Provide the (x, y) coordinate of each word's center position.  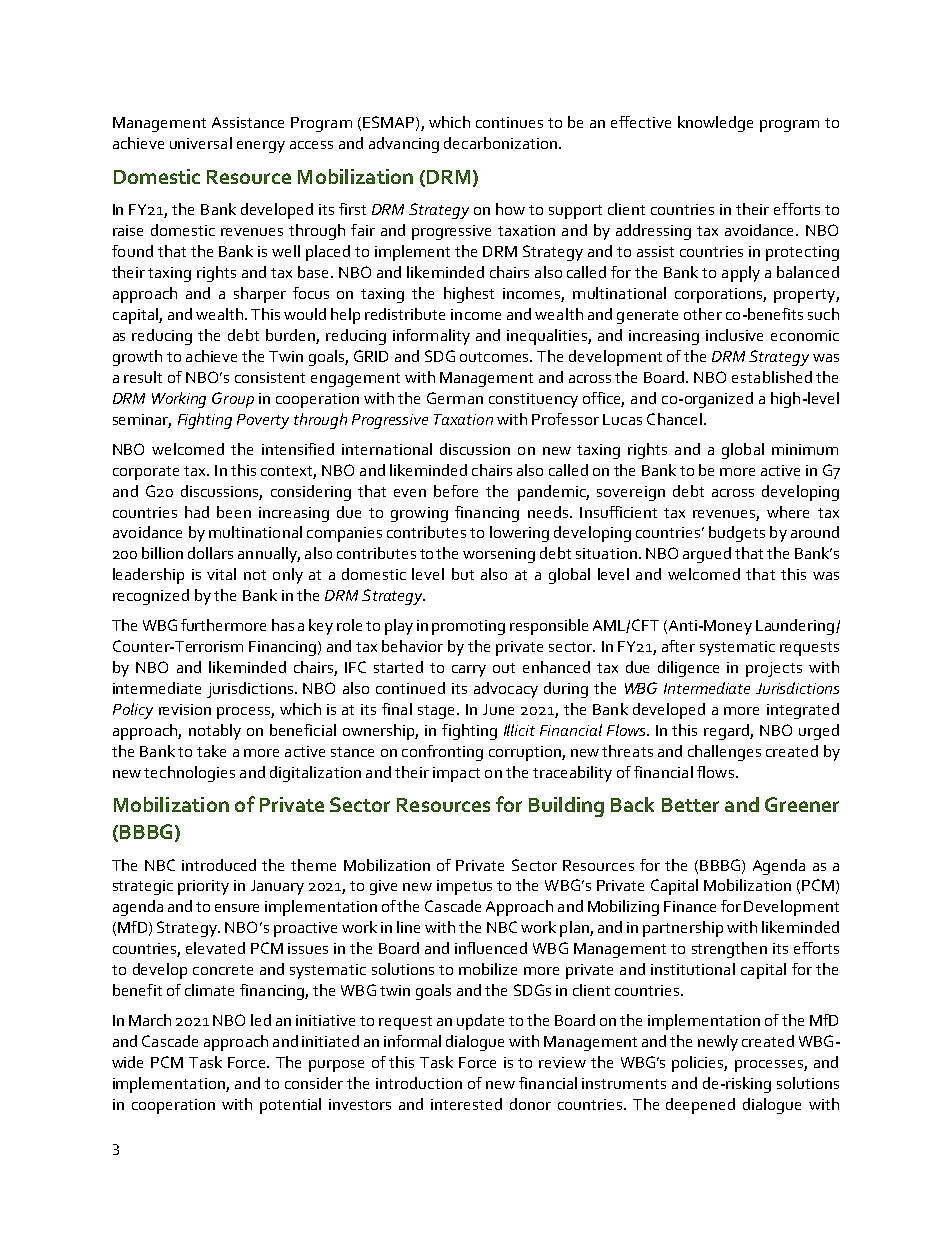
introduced (219, 865)
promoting (468, 627)
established (772, 377)
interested (466, 1104)
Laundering (796, 627)
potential (290, 1106)
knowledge (715, 124)
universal (201, 143)
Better (690, 805)
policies (699, 1064)
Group (233, 400)
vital (221, 574)
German (455, 398)
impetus (464, 887)
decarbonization (502, 143)
